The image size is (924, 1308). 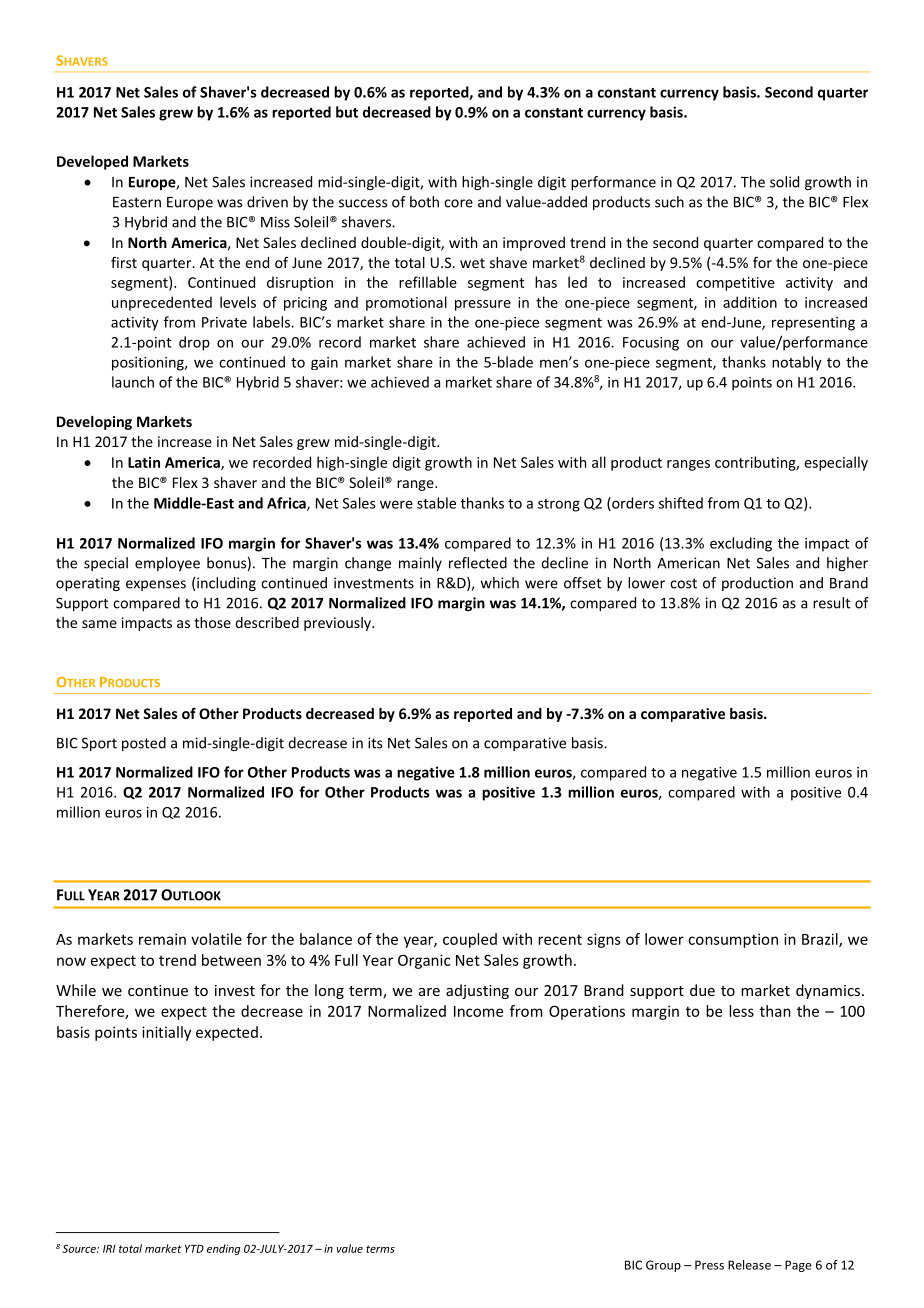 What do you see at coordinates (478, 563) in the screenshot?
I see `reflected` at bounding box center [478, 563].
